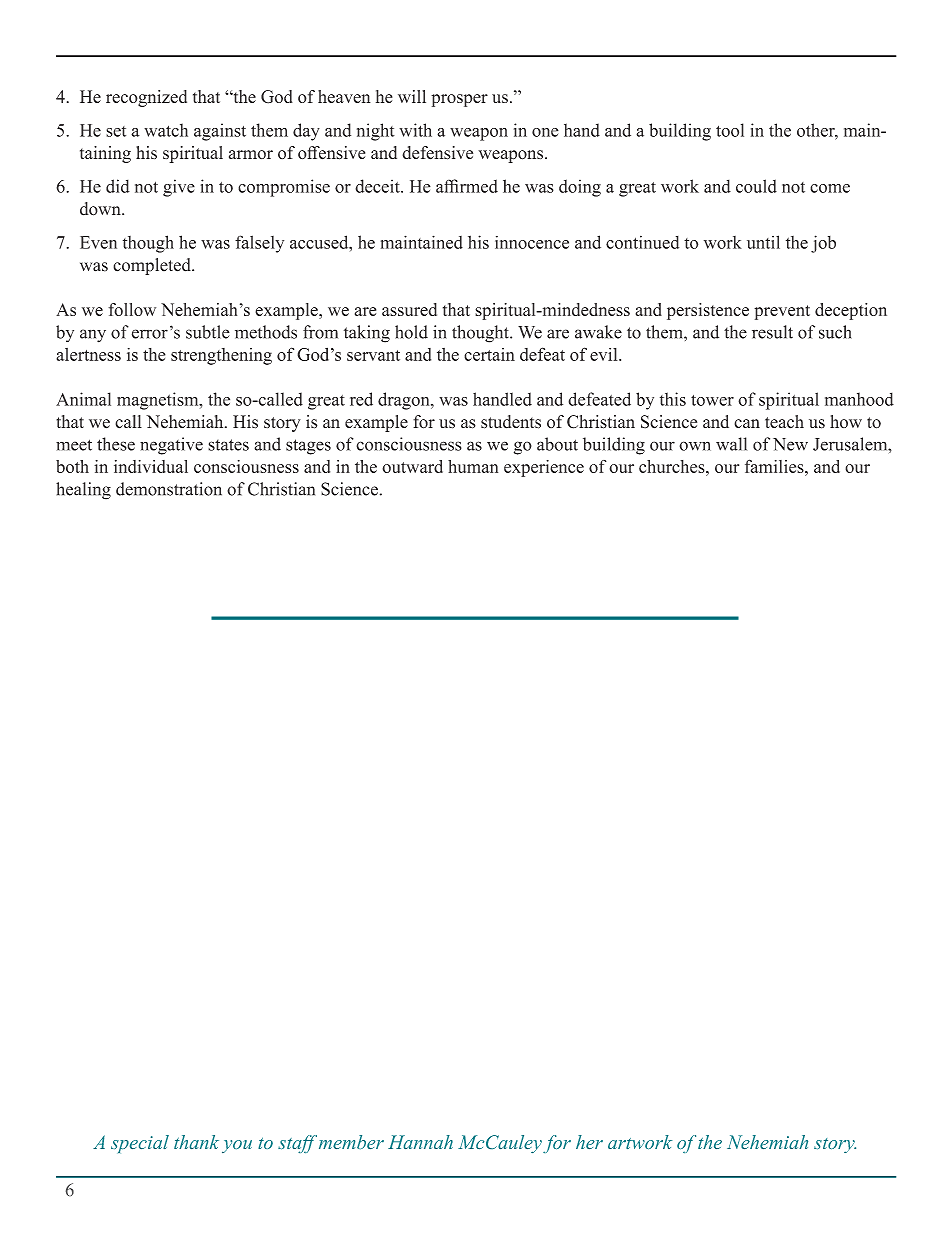 This document has width=952, height=1233. I want to click on demonstration, so click(169, 489).
